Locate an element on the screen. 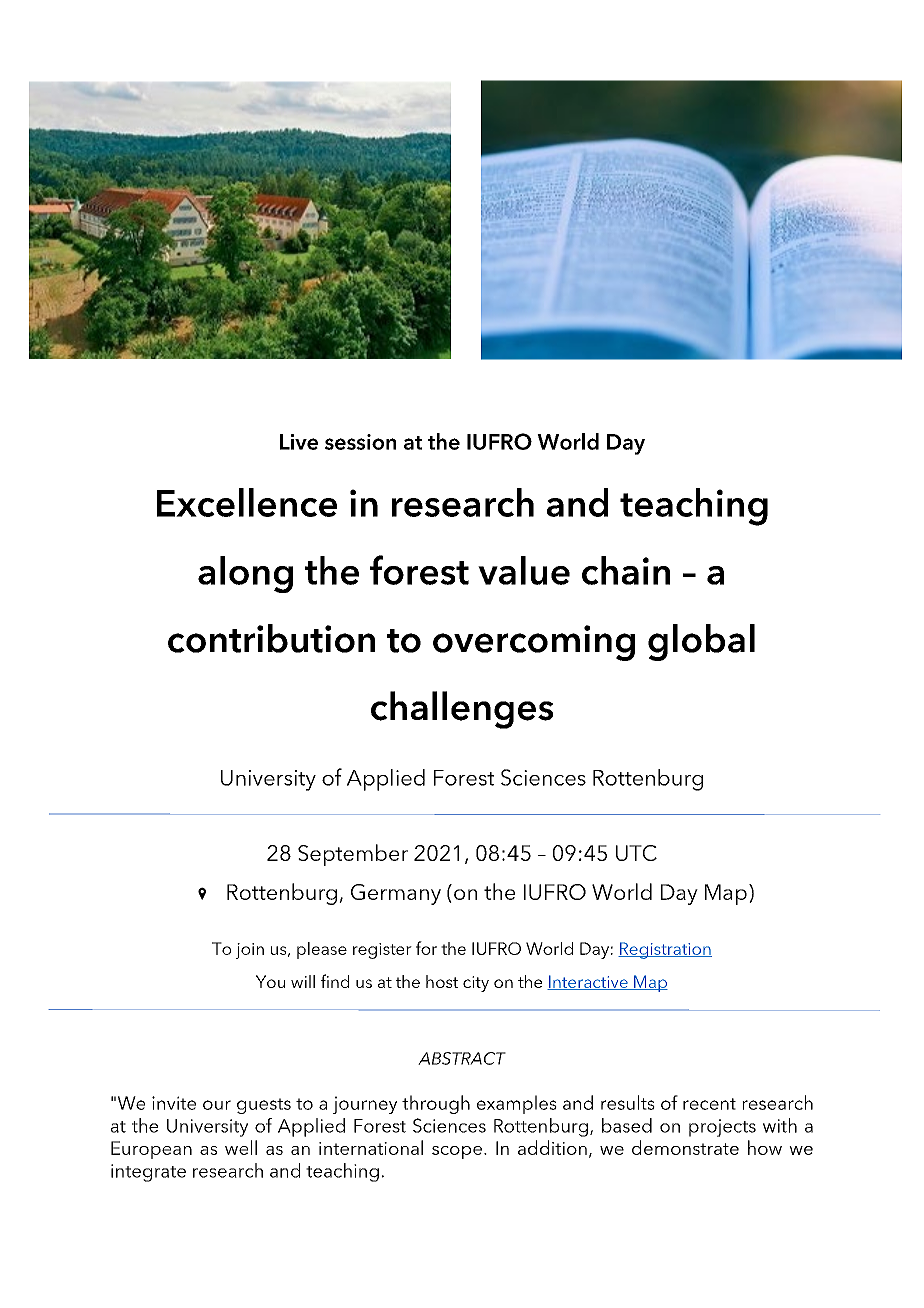 Image resolution: width=924 pixels, height=1308 pixels. scope is located at coordinates (457, 1152).
